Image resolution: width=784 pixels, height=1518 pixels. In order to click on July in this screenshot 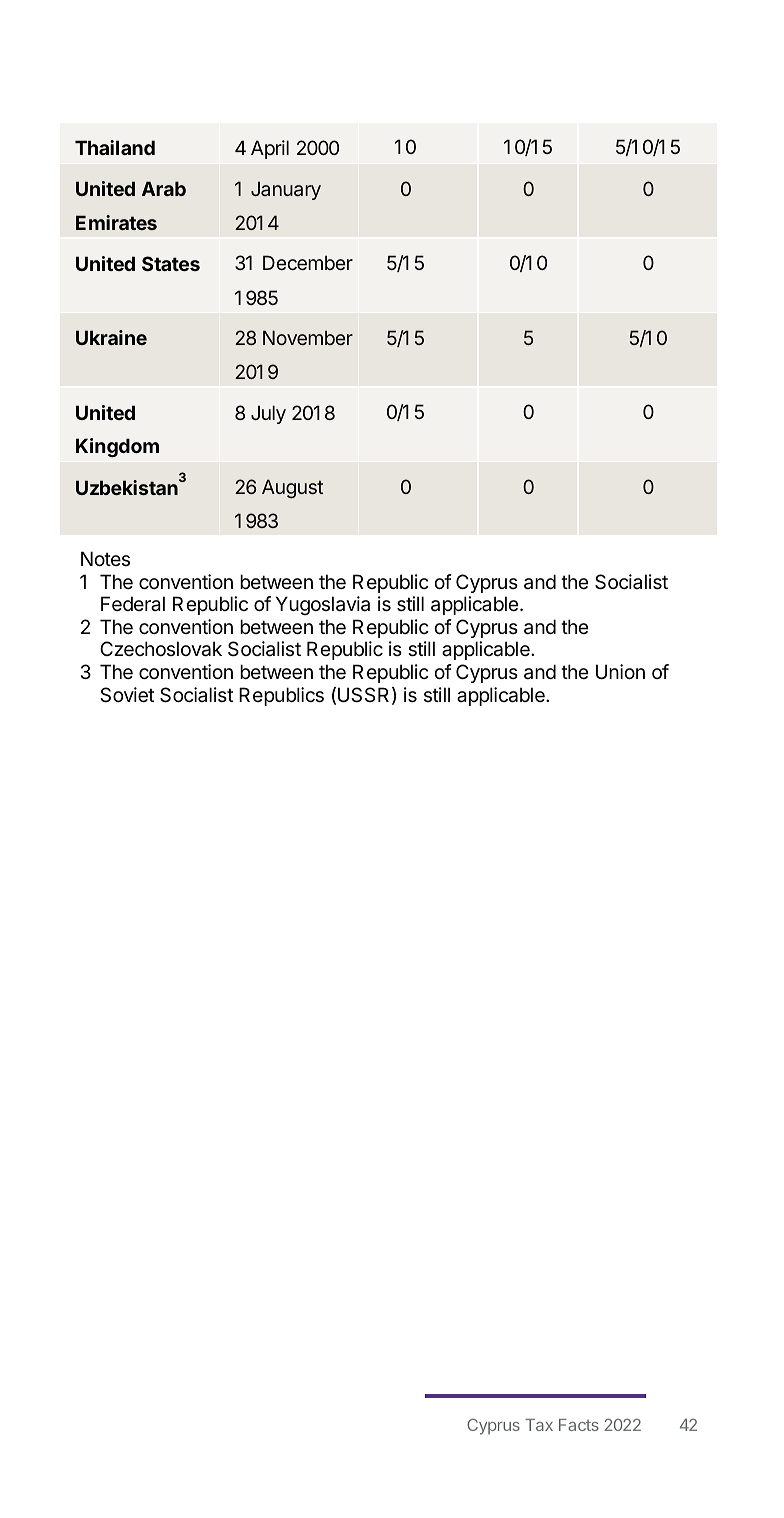, I will do `click(268, 414)`.
